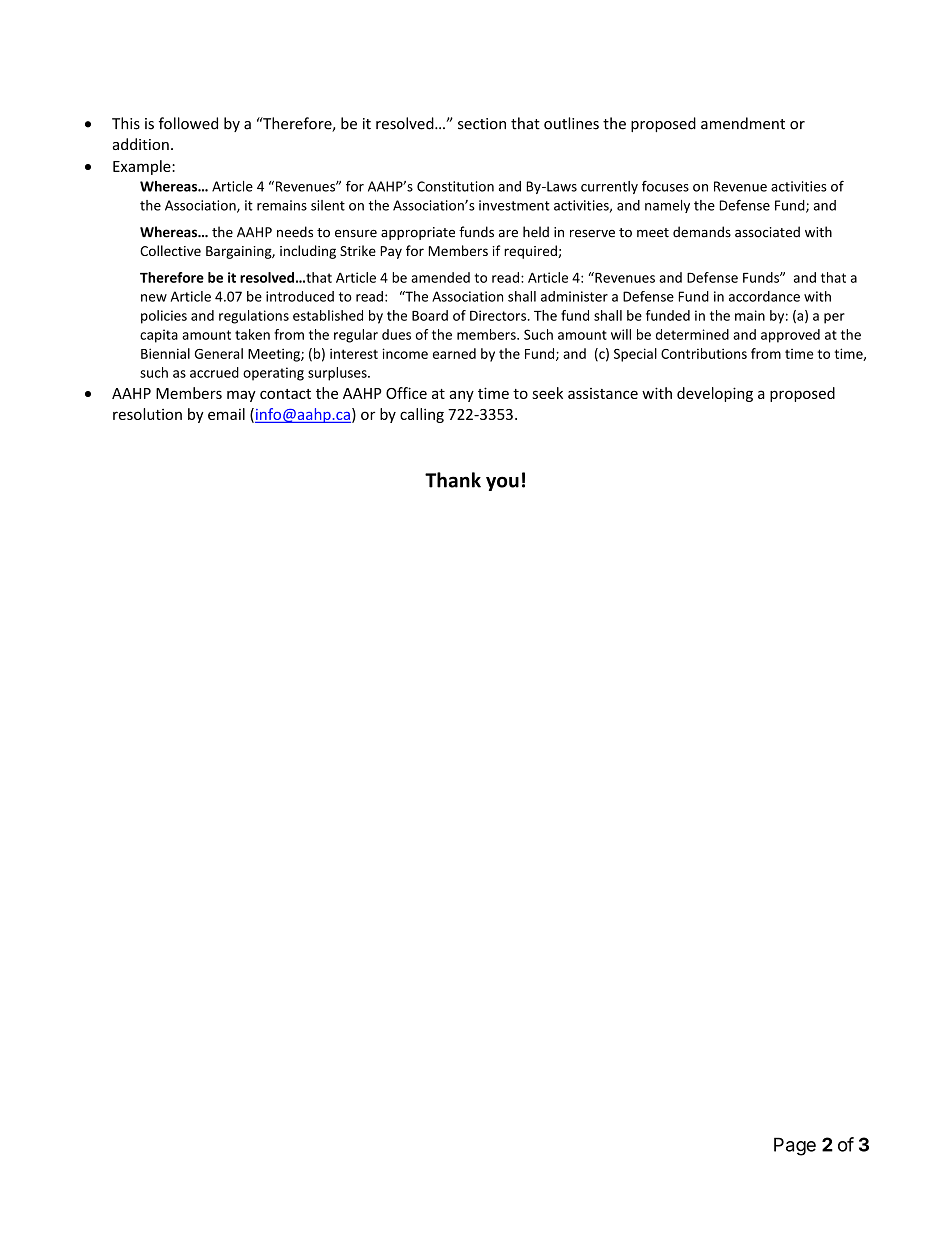 The width and height of the image is (952, 1233). I want to click on you, so click(502, 483).
